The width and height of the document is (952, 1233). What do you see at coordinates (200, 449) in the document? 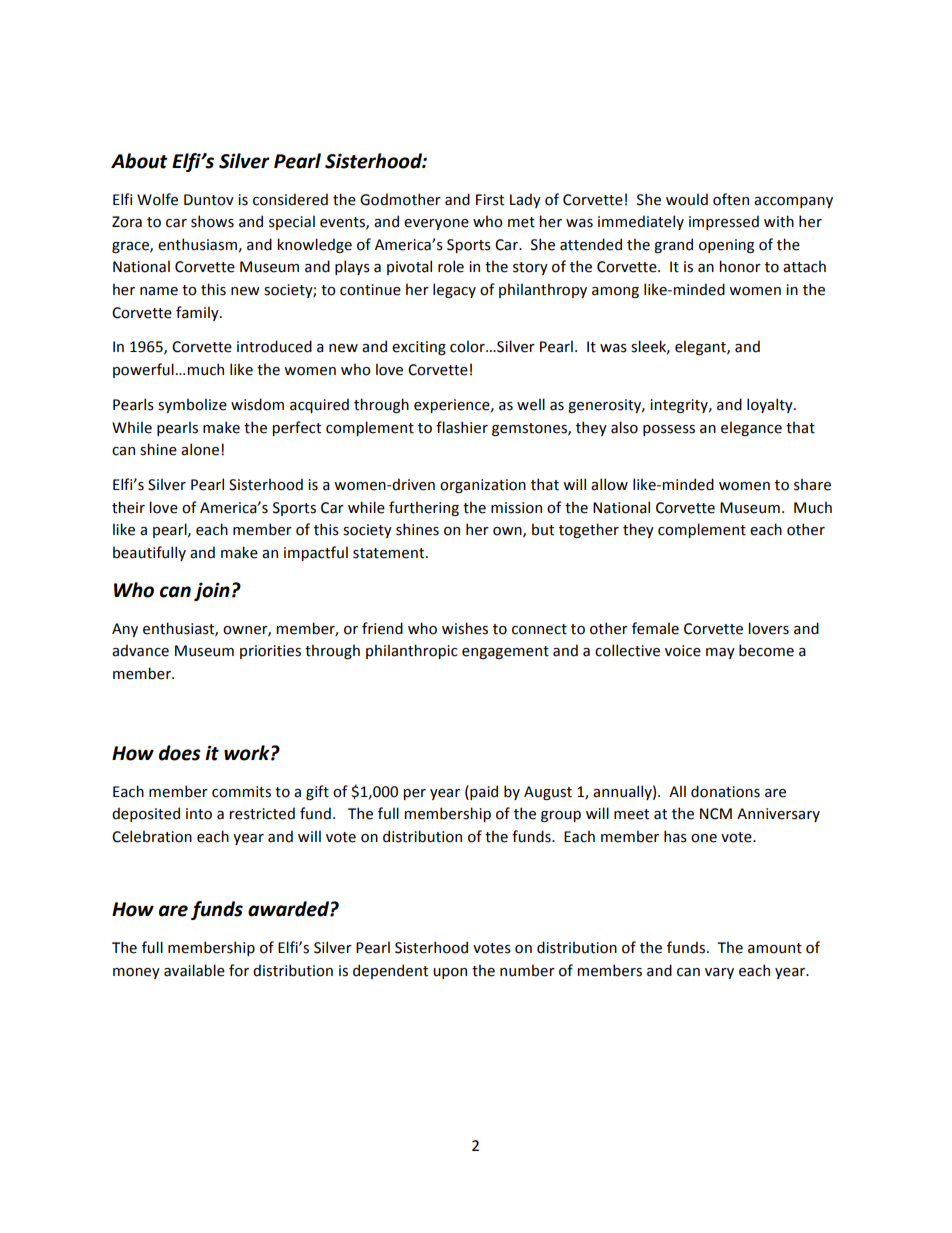
I see `alone` at bounding box center [200, 449].
